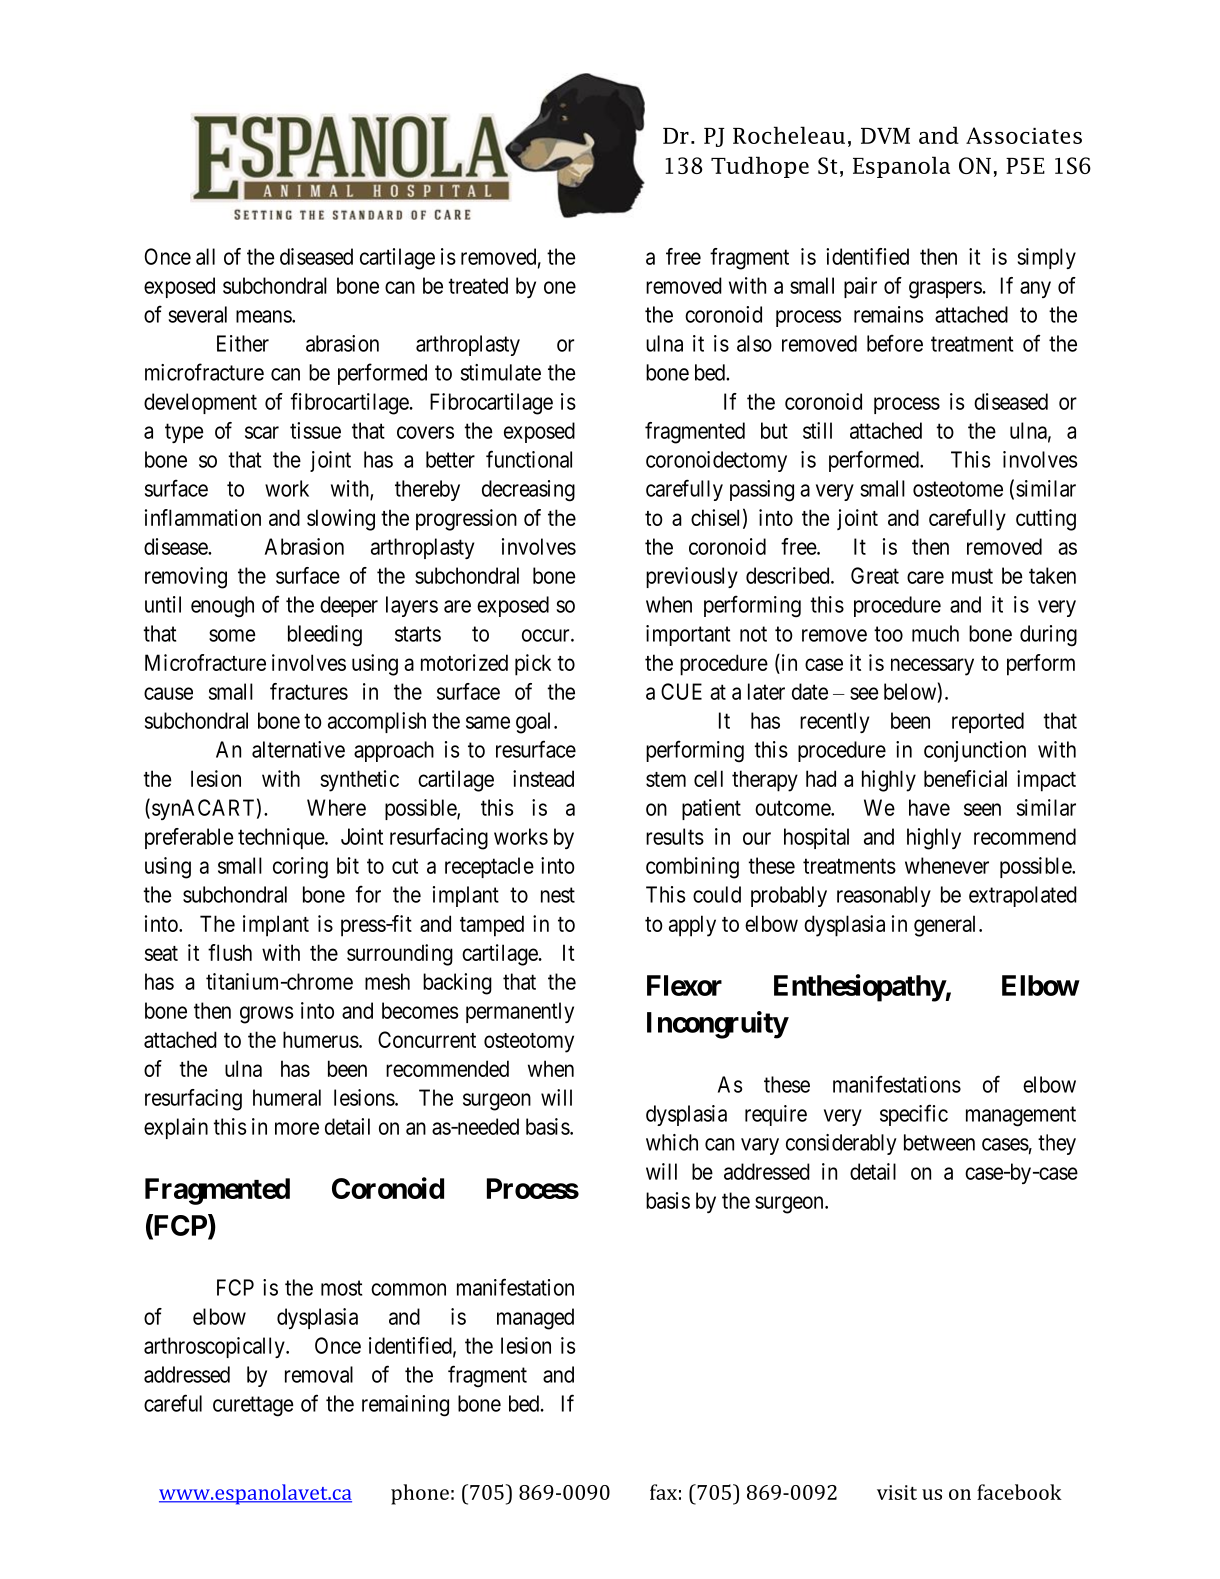 This page has width=1220, height=1579. Describe the element at coordinates (282, 838) in the page. I see `technique` at that location.
